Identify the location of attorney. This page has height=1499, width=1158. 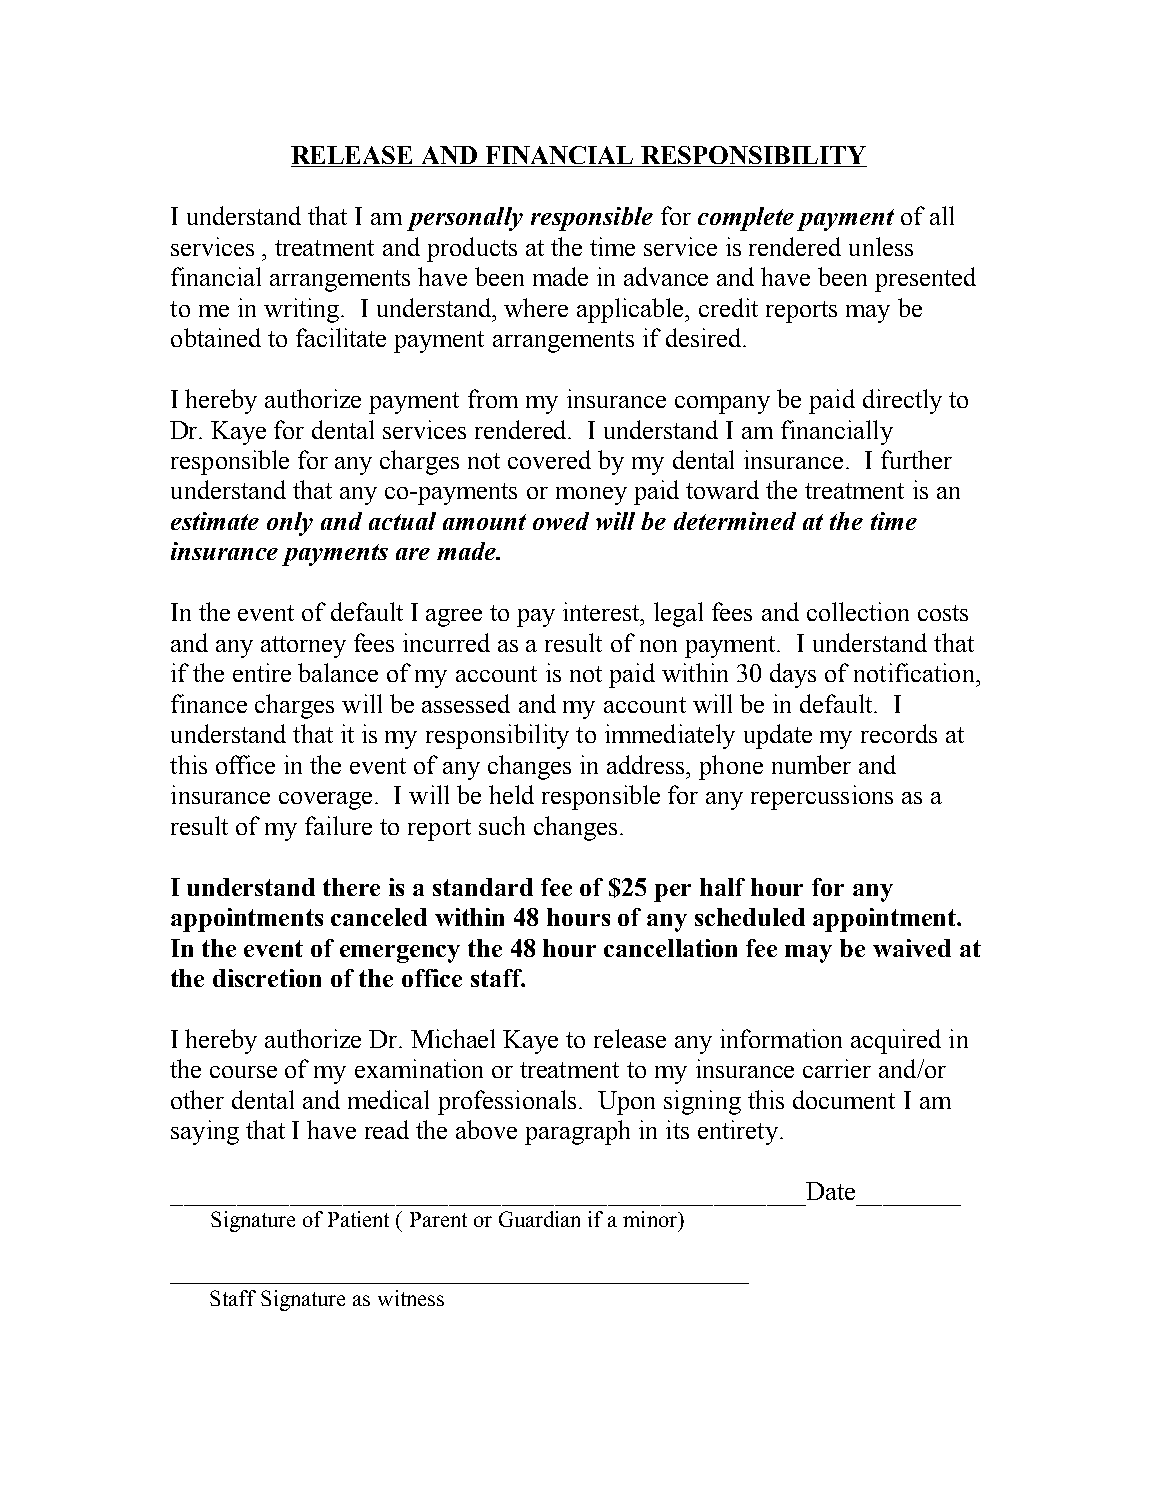
(303, 647).
